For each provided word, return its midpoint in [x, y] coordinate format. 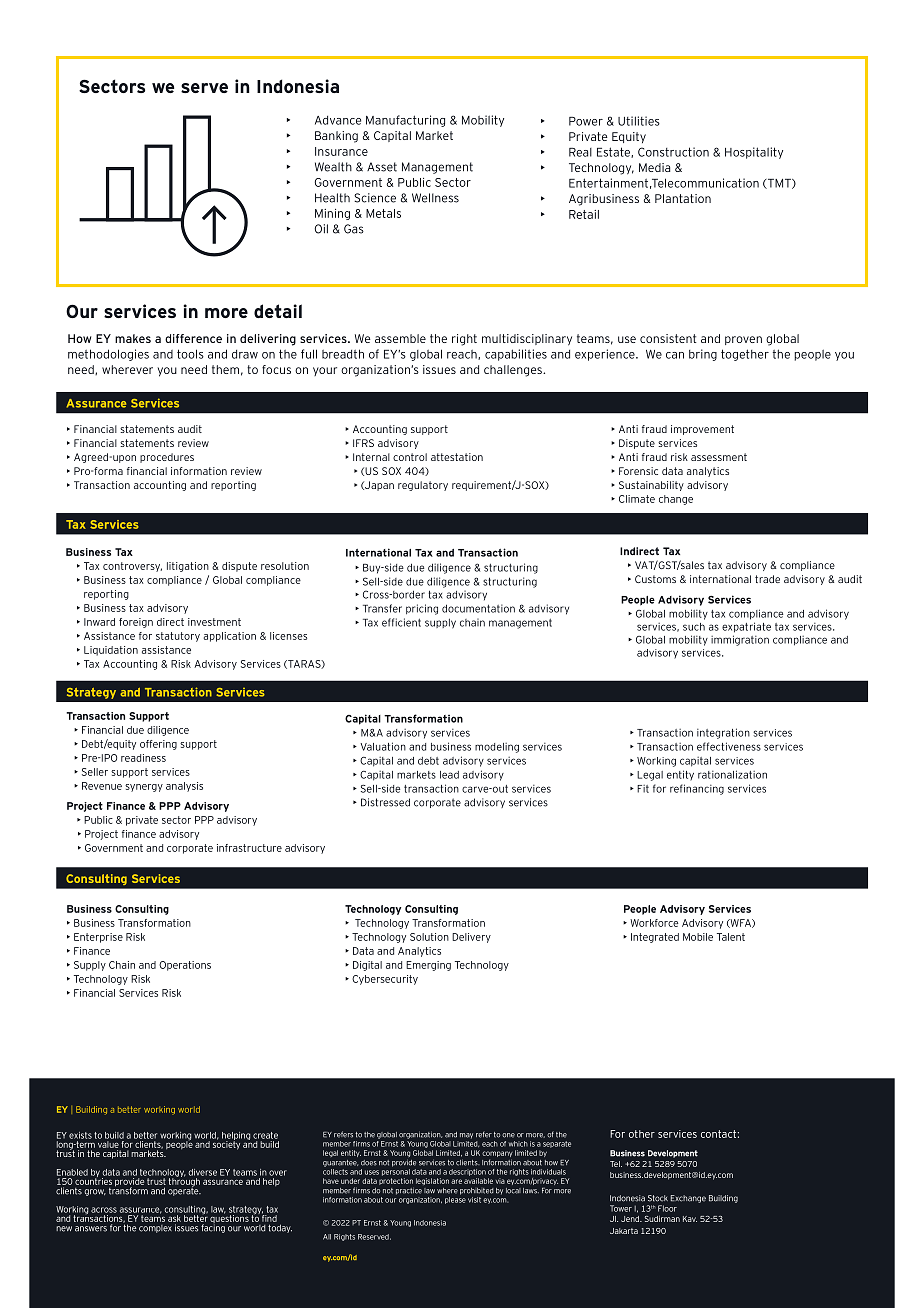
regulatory [423, 486]
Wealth [333, 167]
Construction [673, 152]
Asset [382, 167]
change [676, 500]
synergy [144, 788]
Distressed [385, 802]
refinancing [697, 789]
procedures [167, 458]
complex [155, 1229]
